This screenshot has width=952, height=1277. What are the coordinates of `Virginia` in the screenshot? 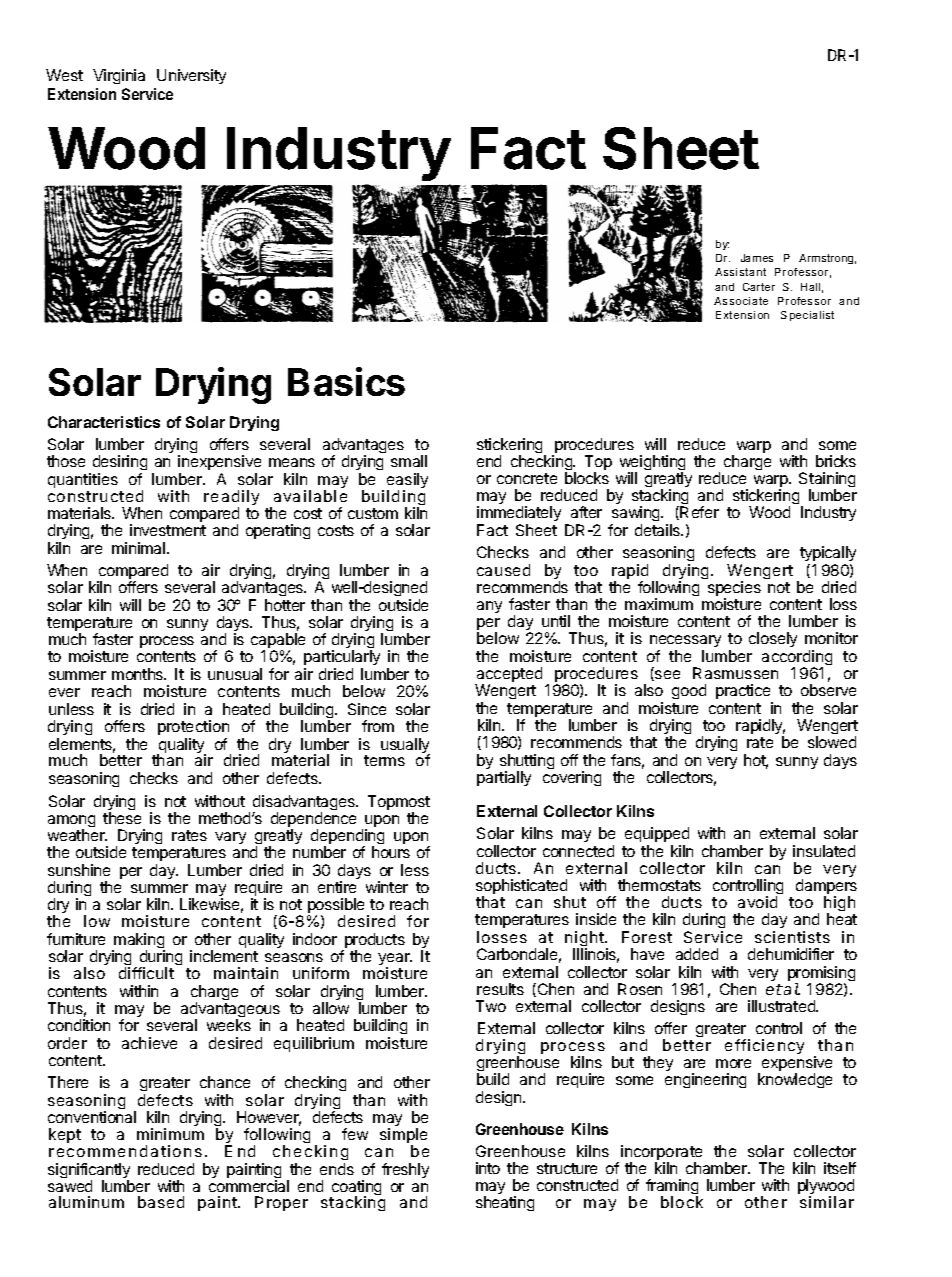 It's located at (119, 76).
